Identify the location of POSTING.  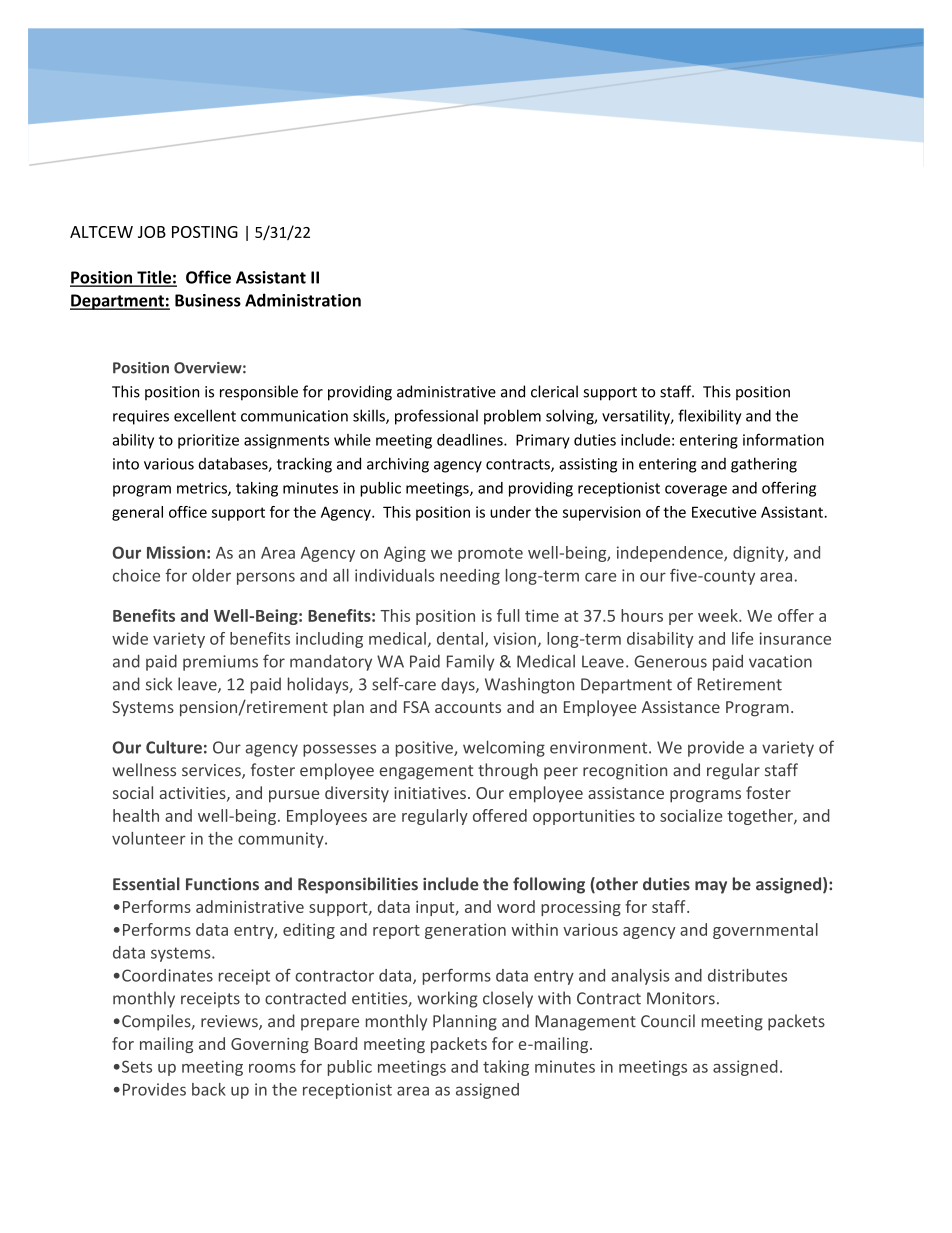
(205, 232).
